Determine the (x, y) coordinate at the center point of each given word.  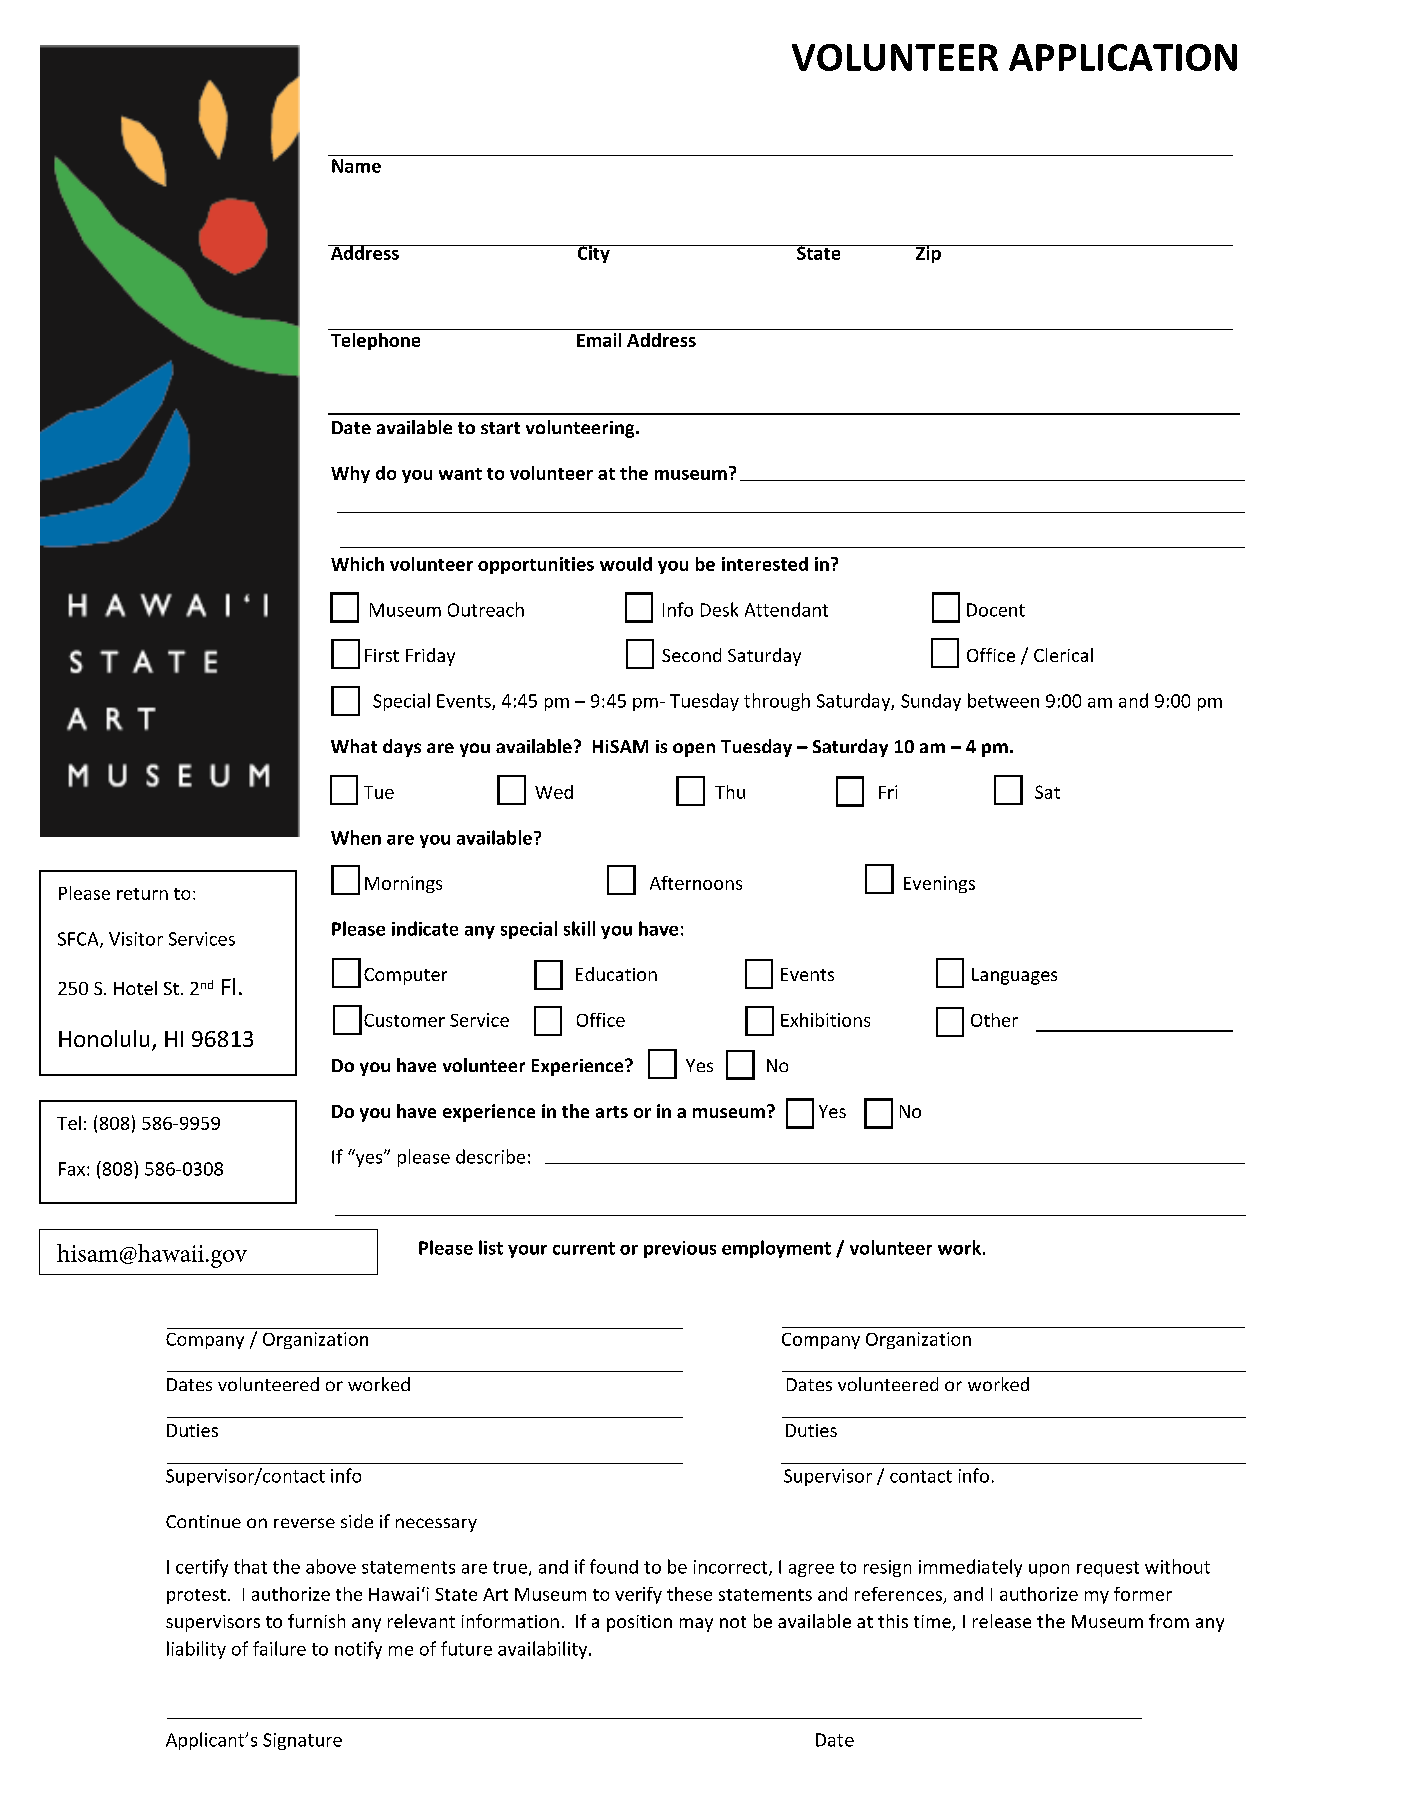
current (584, 1248)
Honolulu (104, 1038)
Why (350, 474)
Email (599, 340)
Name (356, 166)
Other (994, 1020)
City (593, 254)
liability (196, 1650)
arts (612, 1112)
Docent (996, 610)
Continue (203, 1521)
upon (1049, 1570)
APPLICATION (1123, 57)
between (1003, 700)
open (694, 750)
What (354, 746)
